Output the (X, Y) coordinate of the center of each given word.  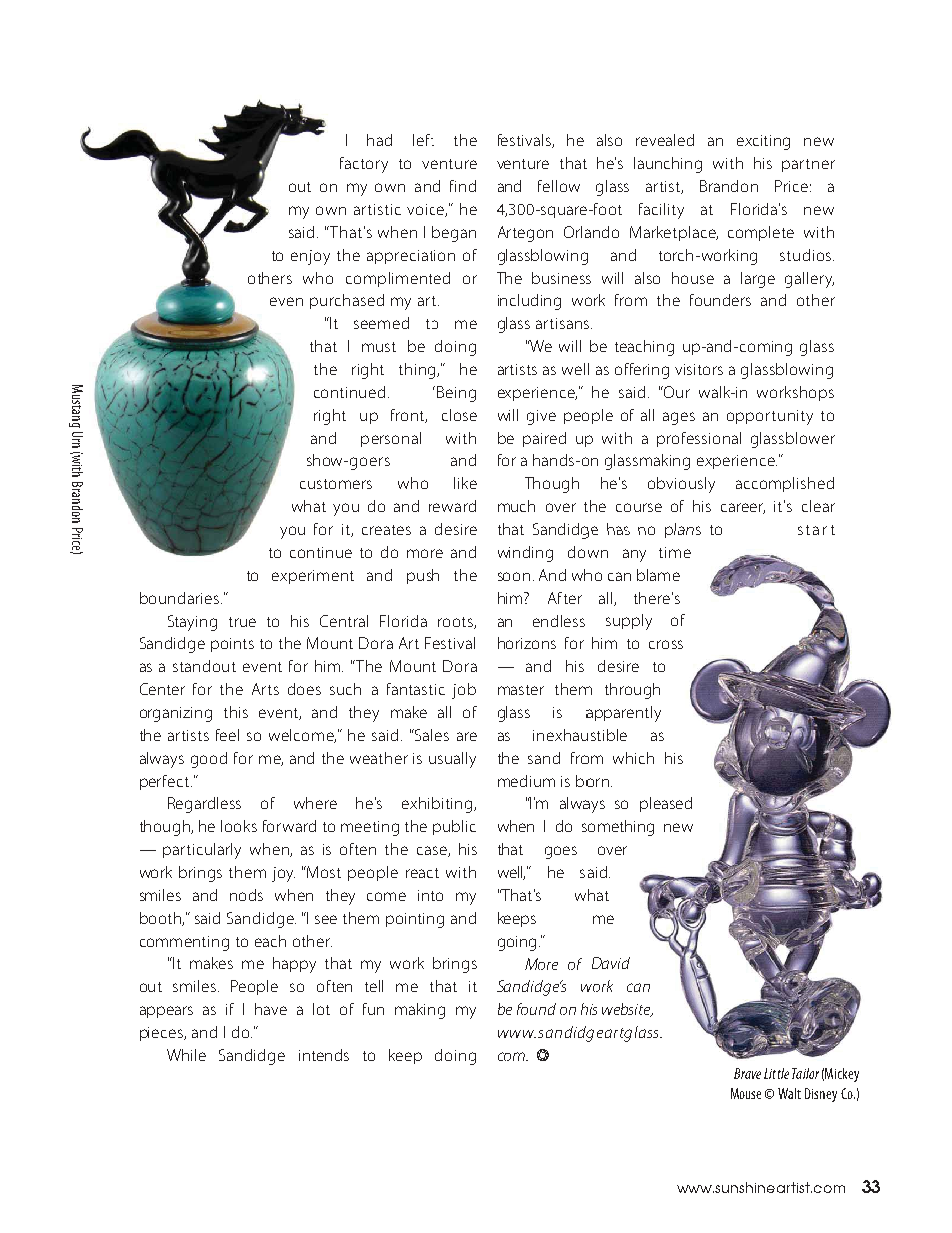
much (516, 506)
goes (561, 852)
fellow (559, 186)
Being (456, 394)
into (430, 895)
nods (246, 895)
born (592, 781)
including (529, 302)
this (236, 712)
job (464, 691)
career (743, 508)
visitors (699, 369)
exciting (763, 142)
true (242, 622)
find (463, 186)
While (186, 1055)
